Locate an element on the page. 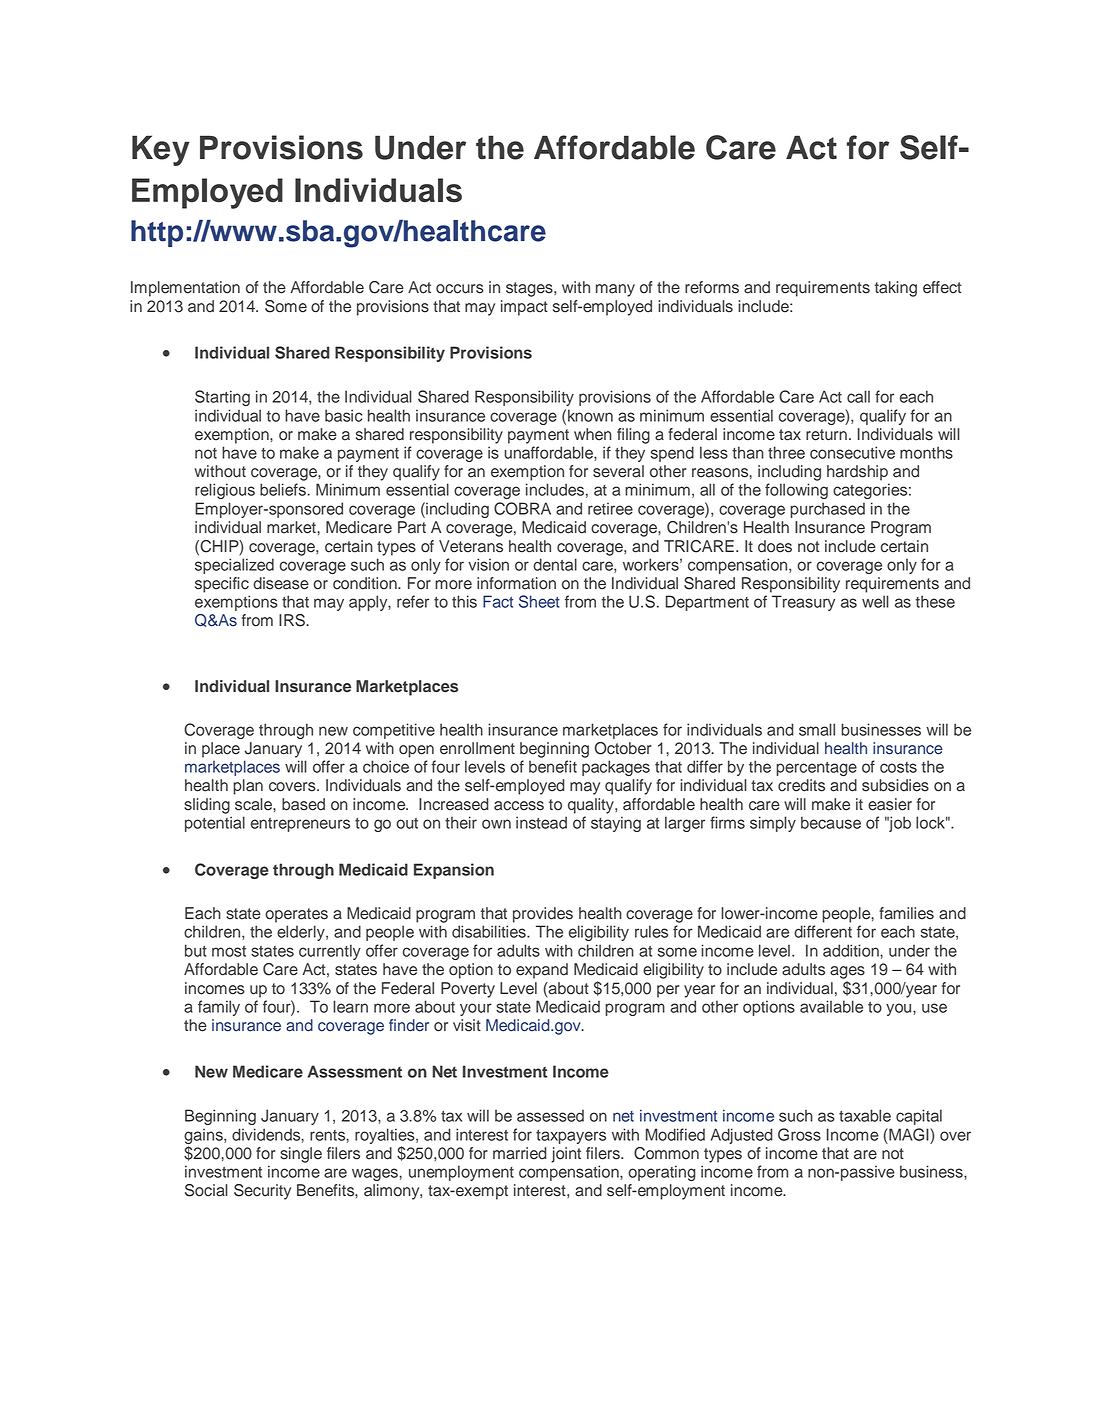 The width and height of the document is (1102, 1426). well is located at coordinates (875, 601).
